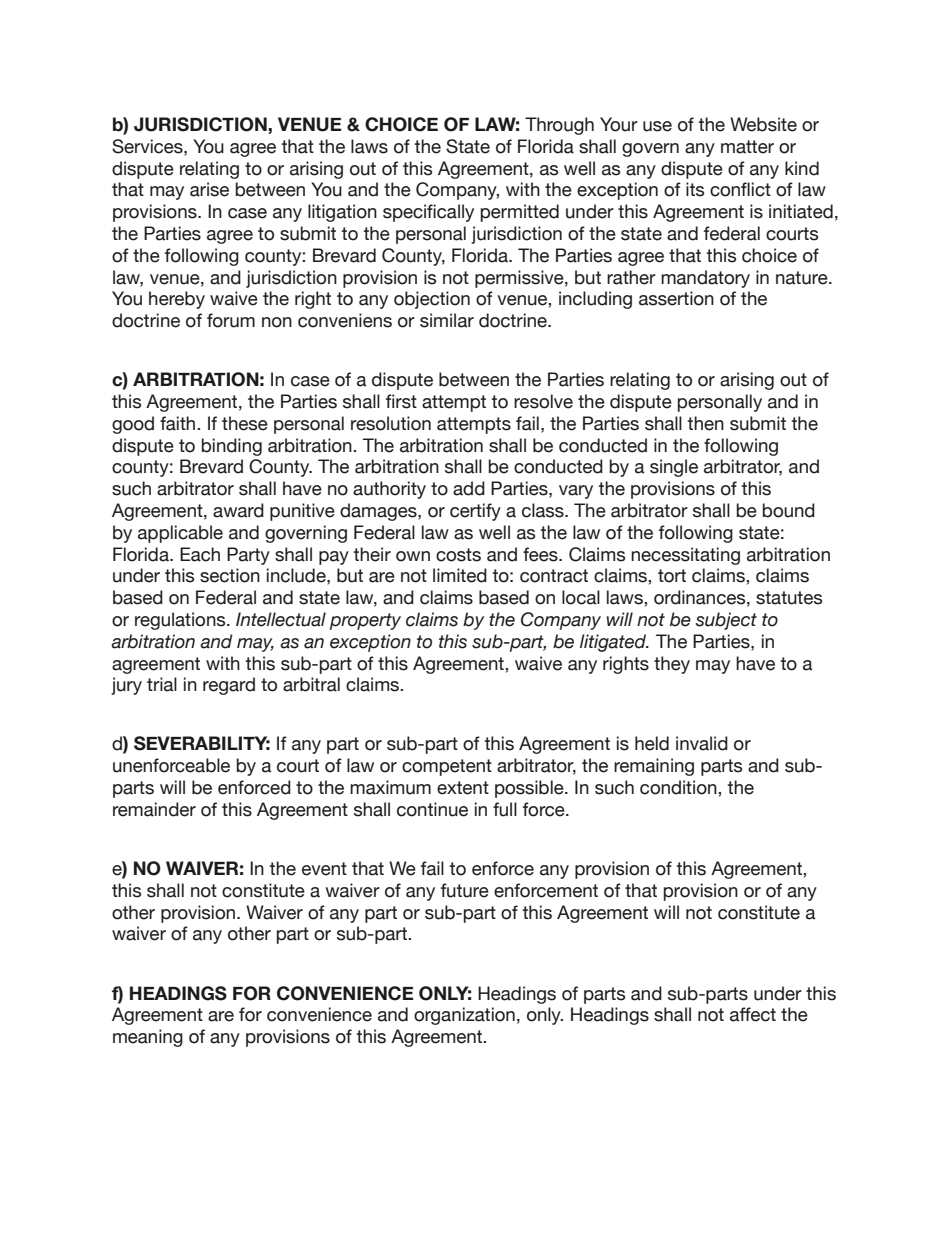 This screenshot has width=952, height=1233. I want to click on Through, so click(559, 126).
